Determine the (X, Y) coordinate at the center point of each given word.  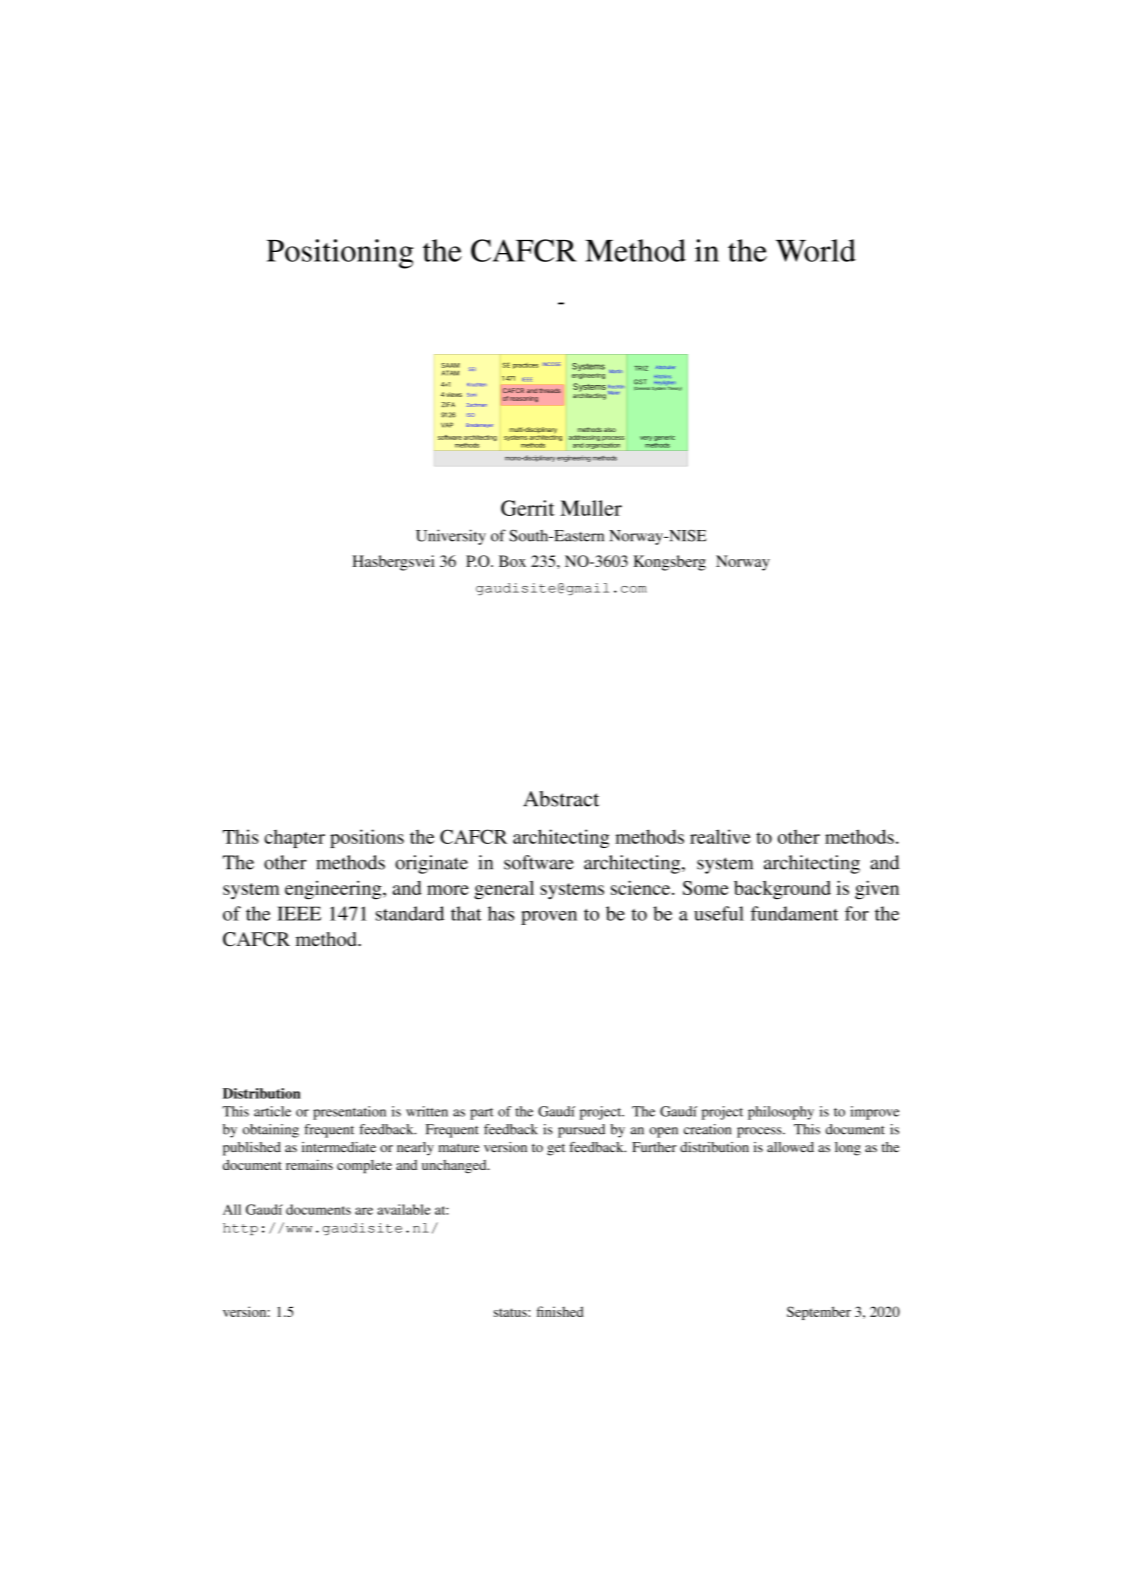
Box (512, 561)
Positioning (340, 254)
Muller (591, 508)
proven (549, 918)
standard (410, 913)
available (404, 1209)
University (451, 537)
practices (525, 366)
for (857, 913)
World (816, 250)
